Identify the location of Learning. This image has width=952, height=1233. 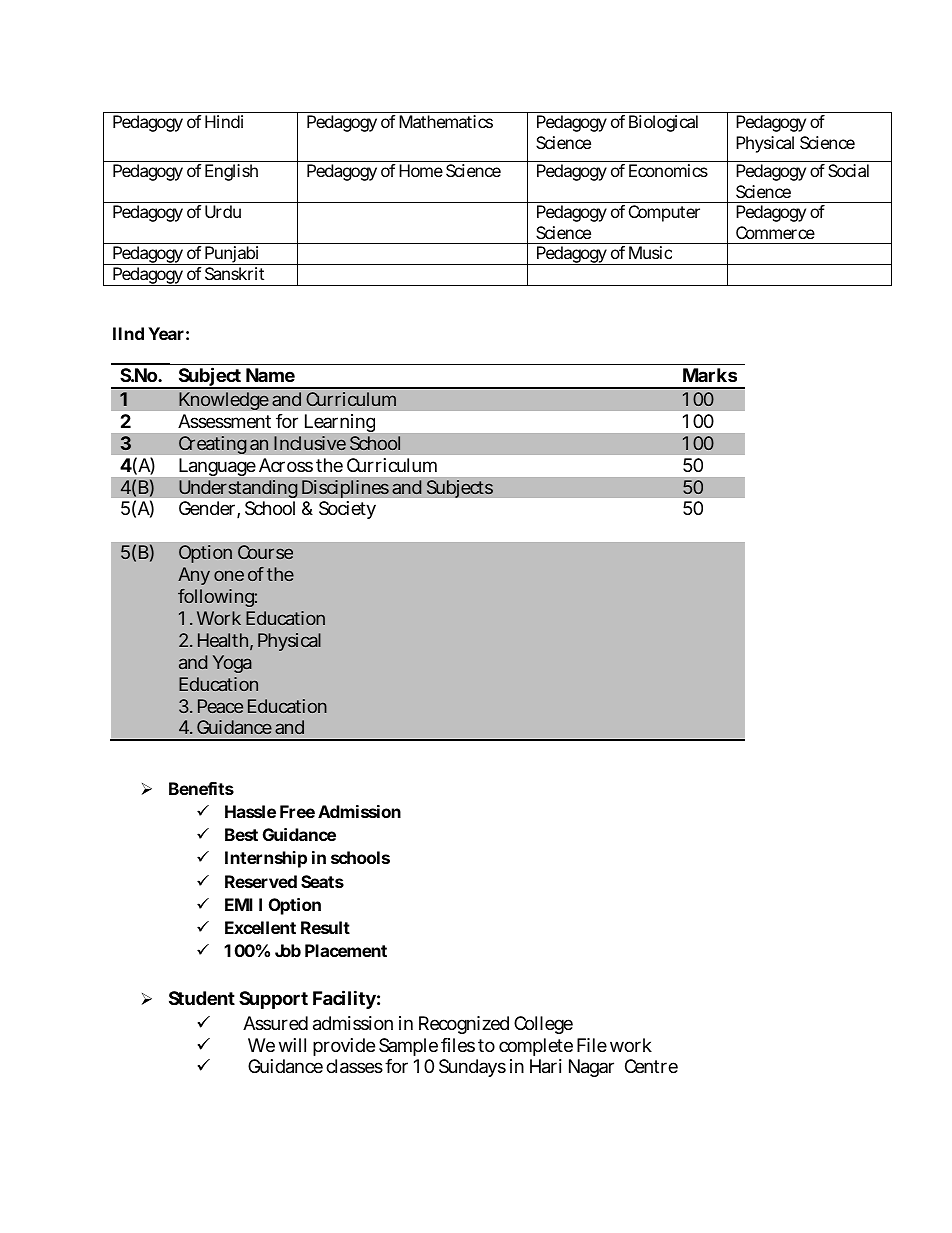
(340, 423).
